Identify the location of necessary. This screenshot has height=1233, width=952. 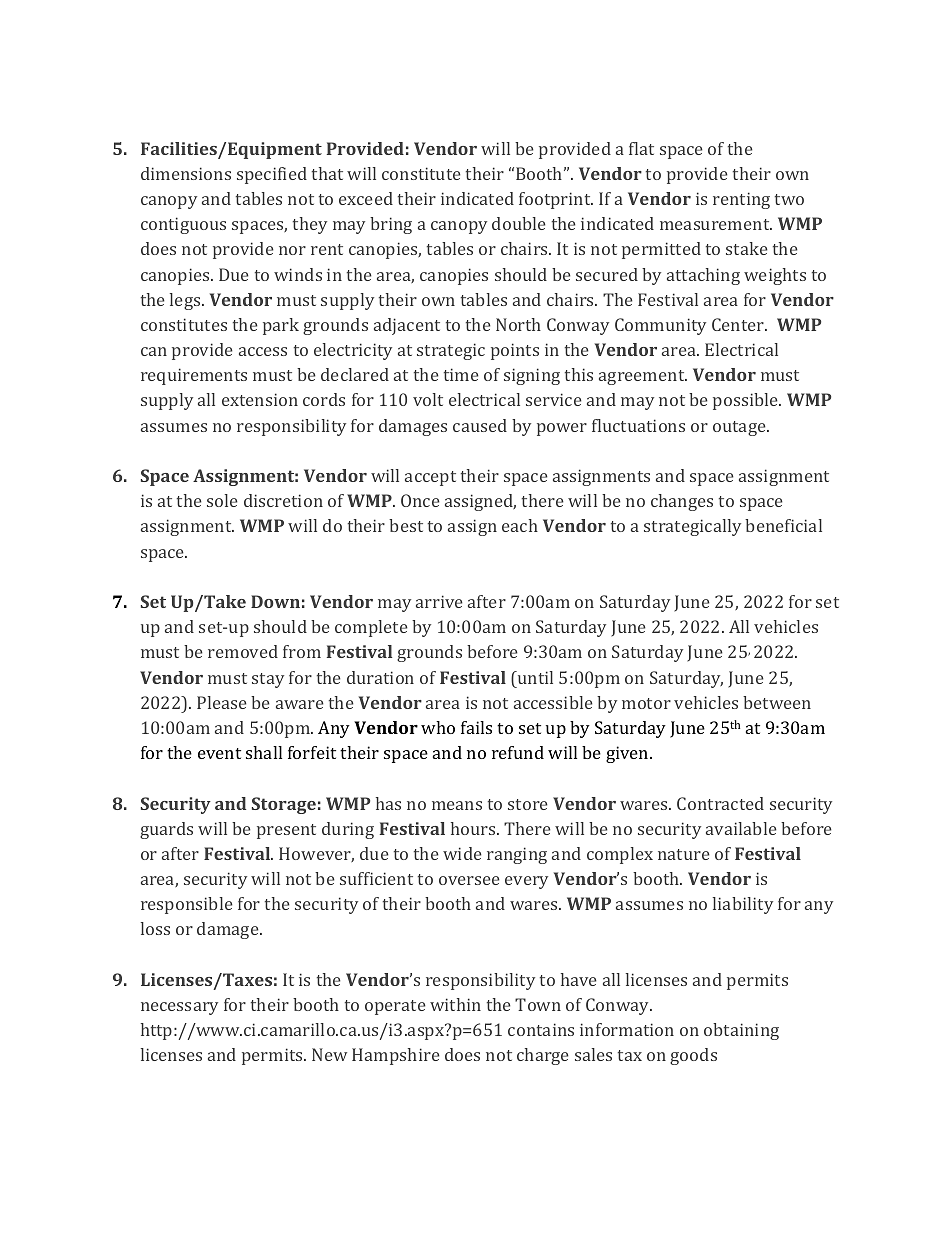
(179, 1008).
